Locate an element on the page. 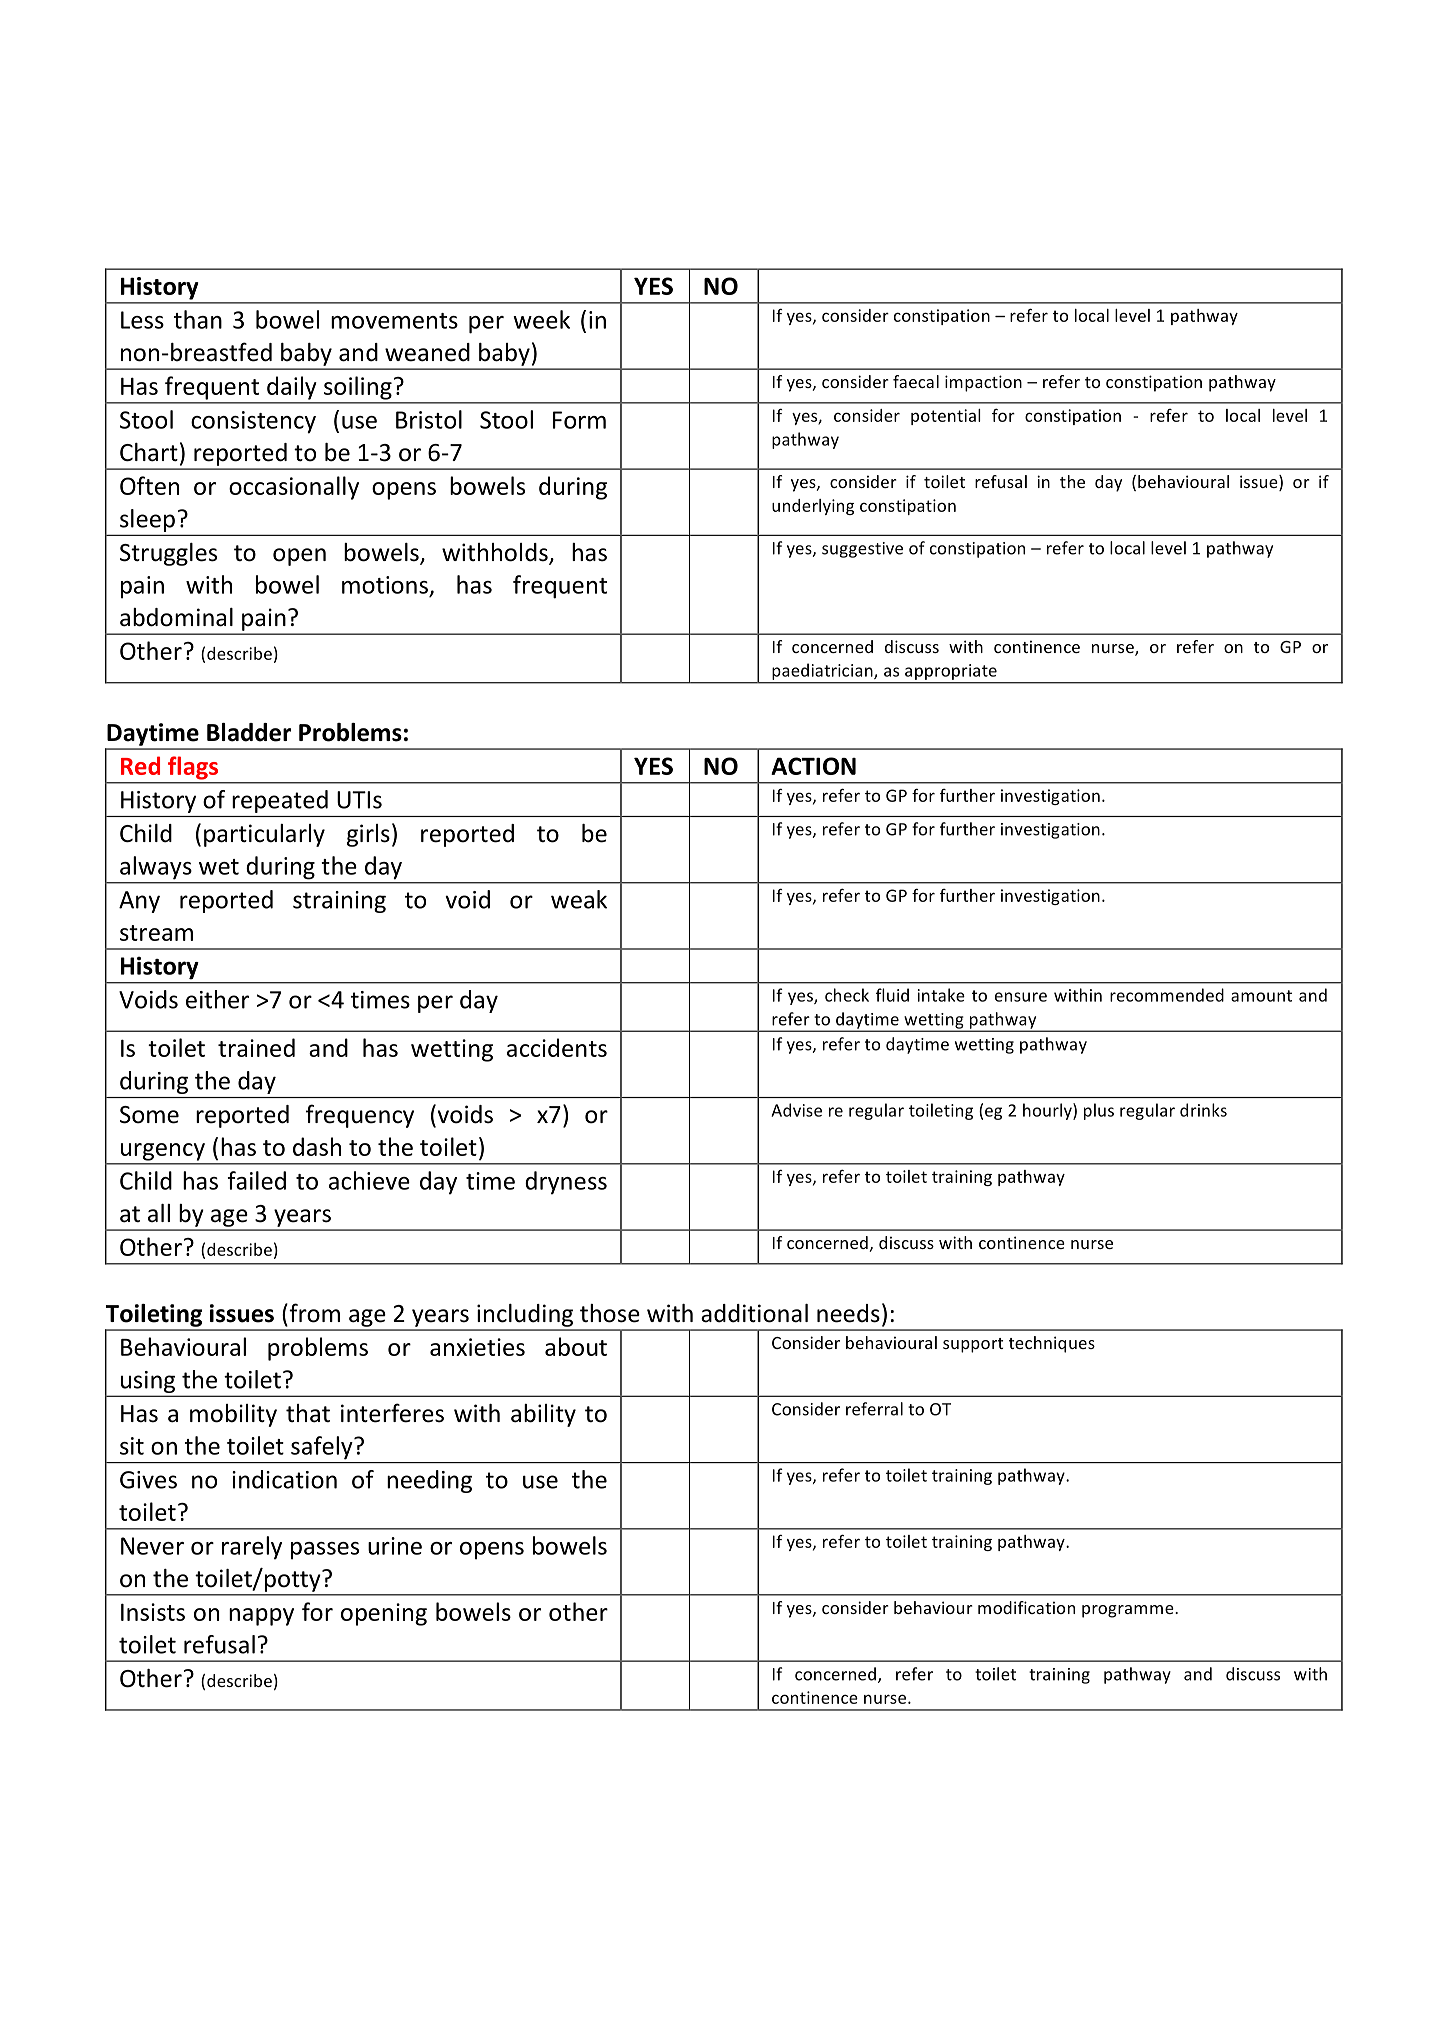  potential is located at coordinates (946, 417).
